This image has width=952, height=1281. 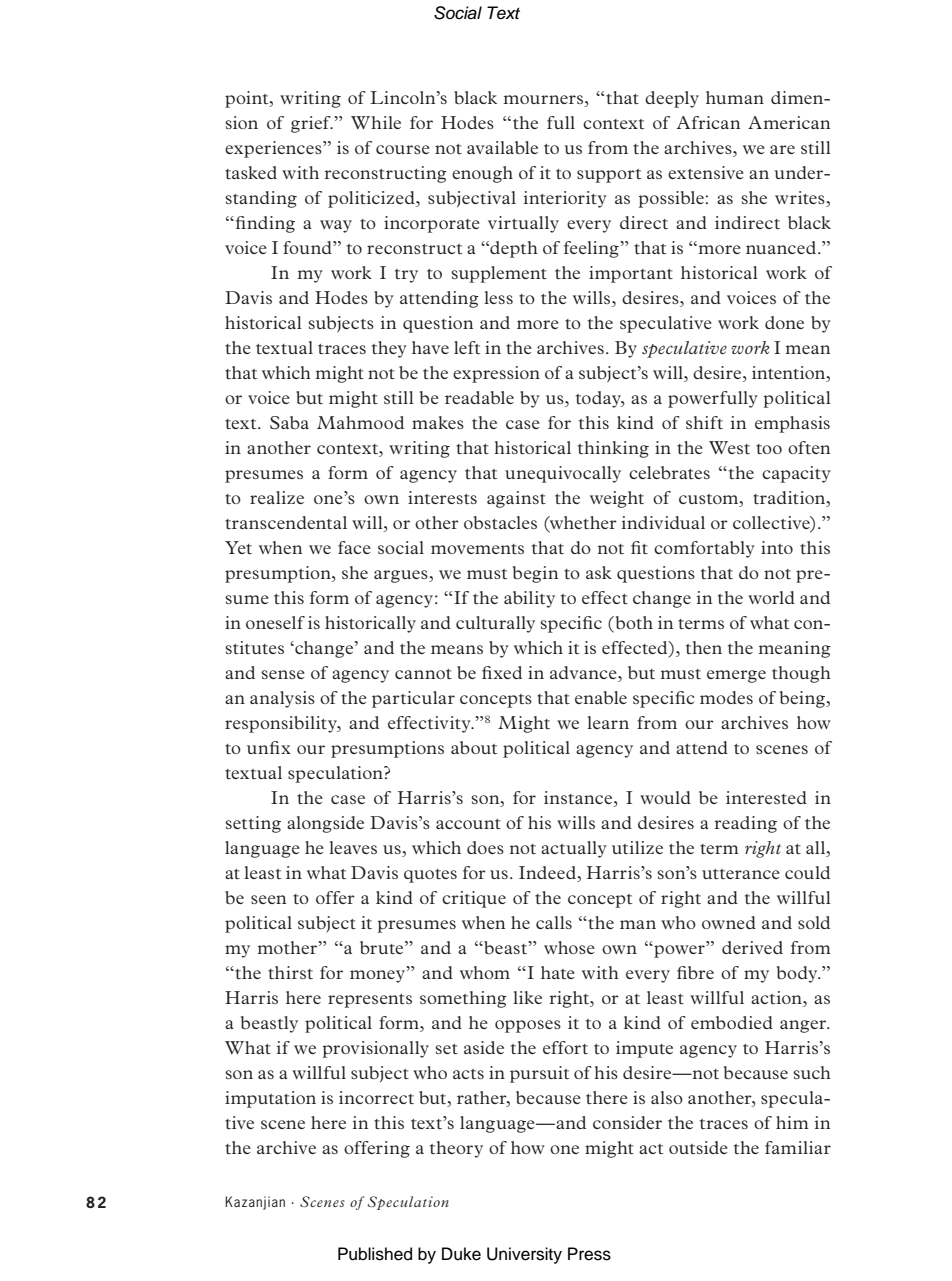 What do you see at coordinates (375, 1254) in the image?
I see `Published` at bounding box center [375, 1254].
